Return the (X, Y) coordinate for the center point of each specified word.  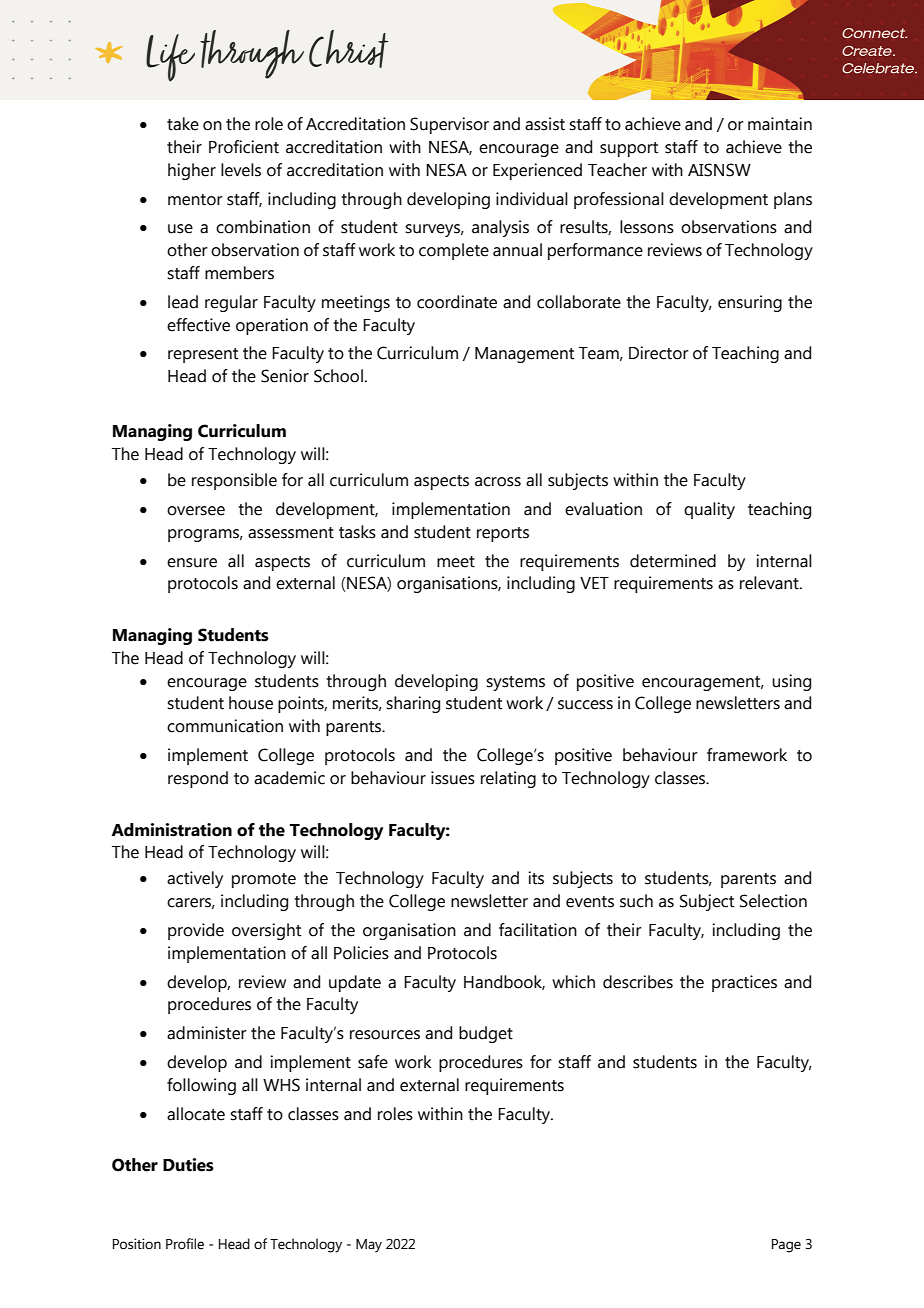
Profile (185, 1244)
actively (195, 879)
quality (709, 510)
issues (453, 778)
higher (192, 171)
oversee (196, 511)
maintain (780, 124)
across (498, 482)
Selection (773, 901)
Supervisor (449, 125)
